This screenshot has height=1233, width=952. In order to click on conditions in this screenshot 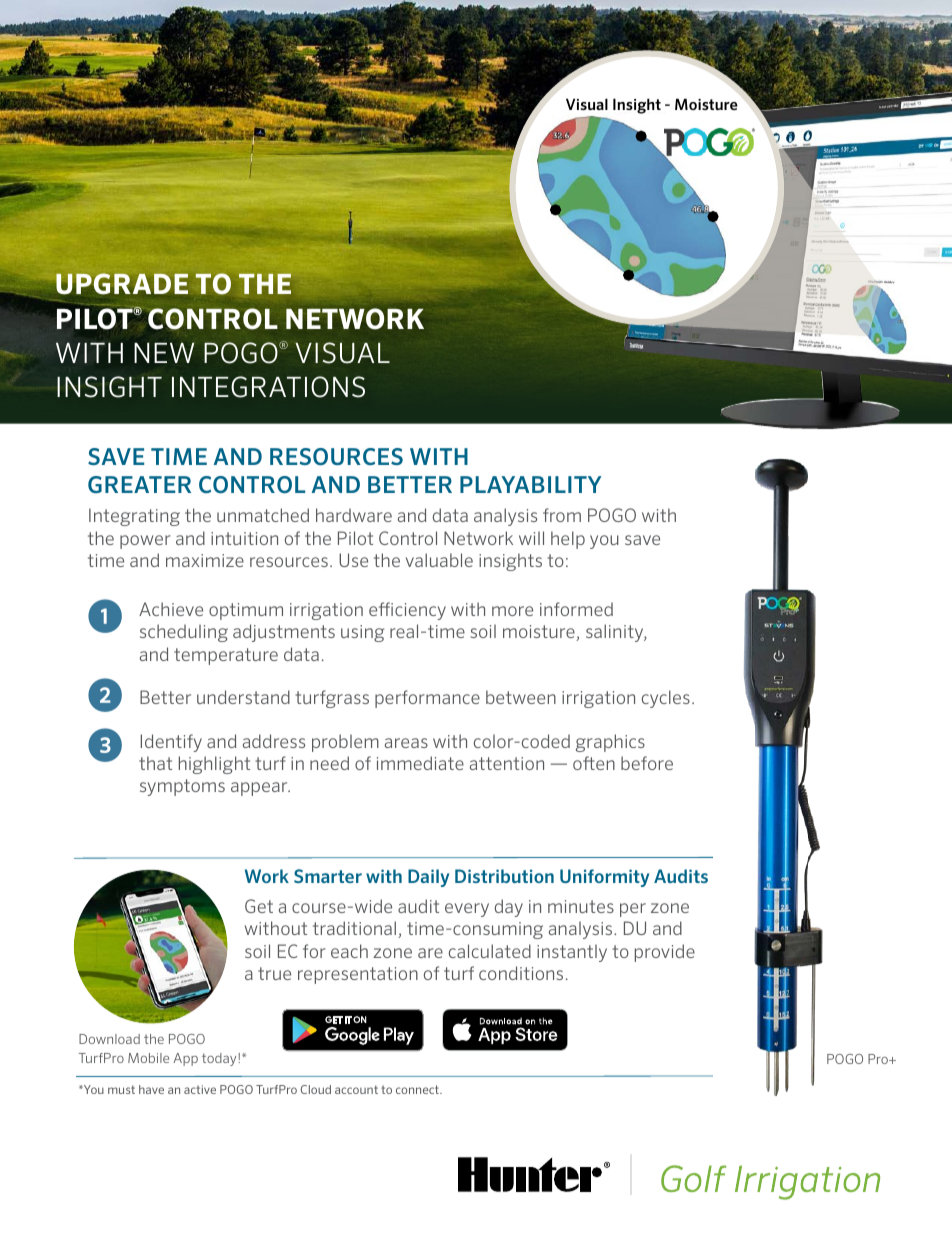, I will do `click(521, 973)`.
